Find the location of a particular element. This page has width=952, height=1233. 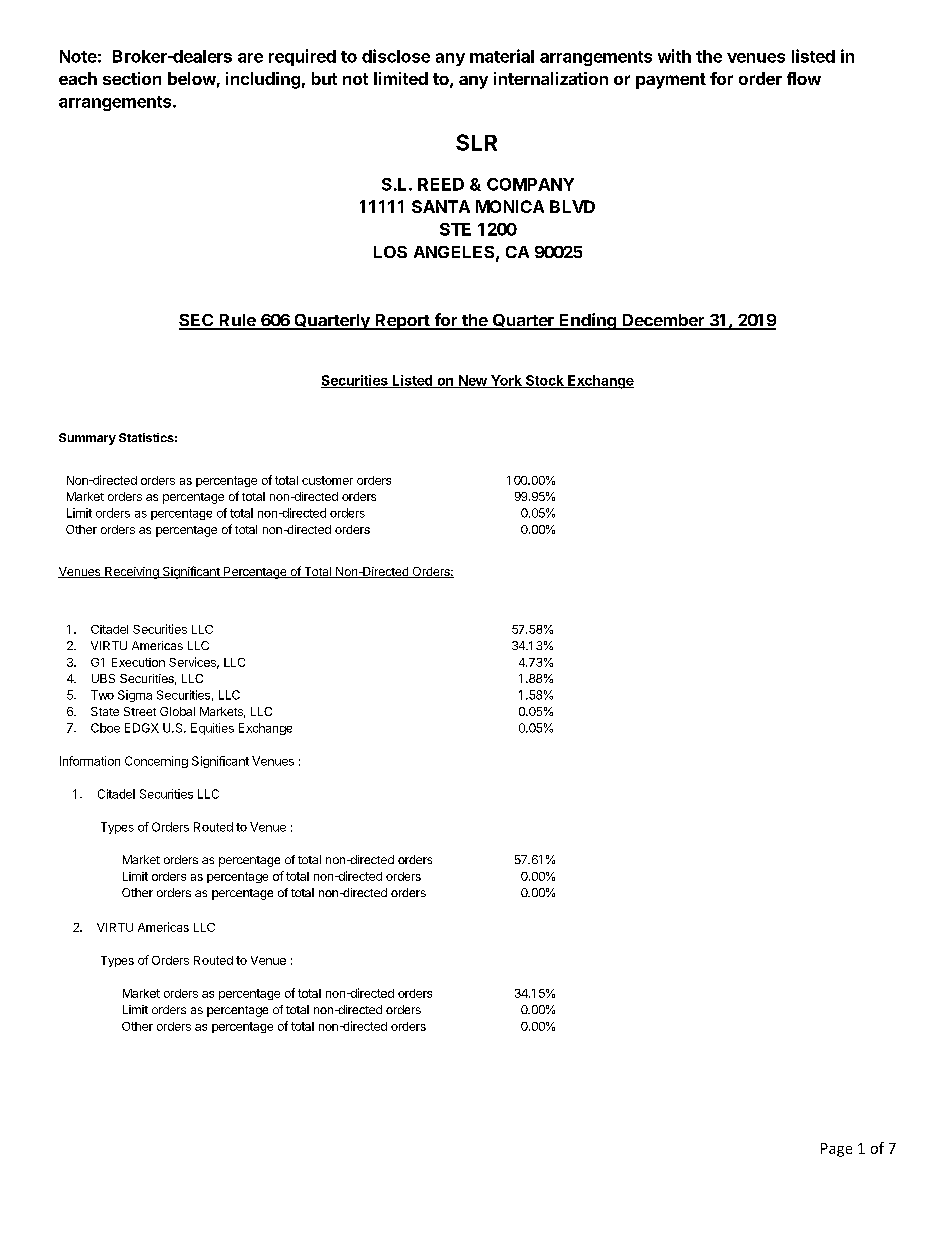

Page is located at coordinates (836, 1150).
